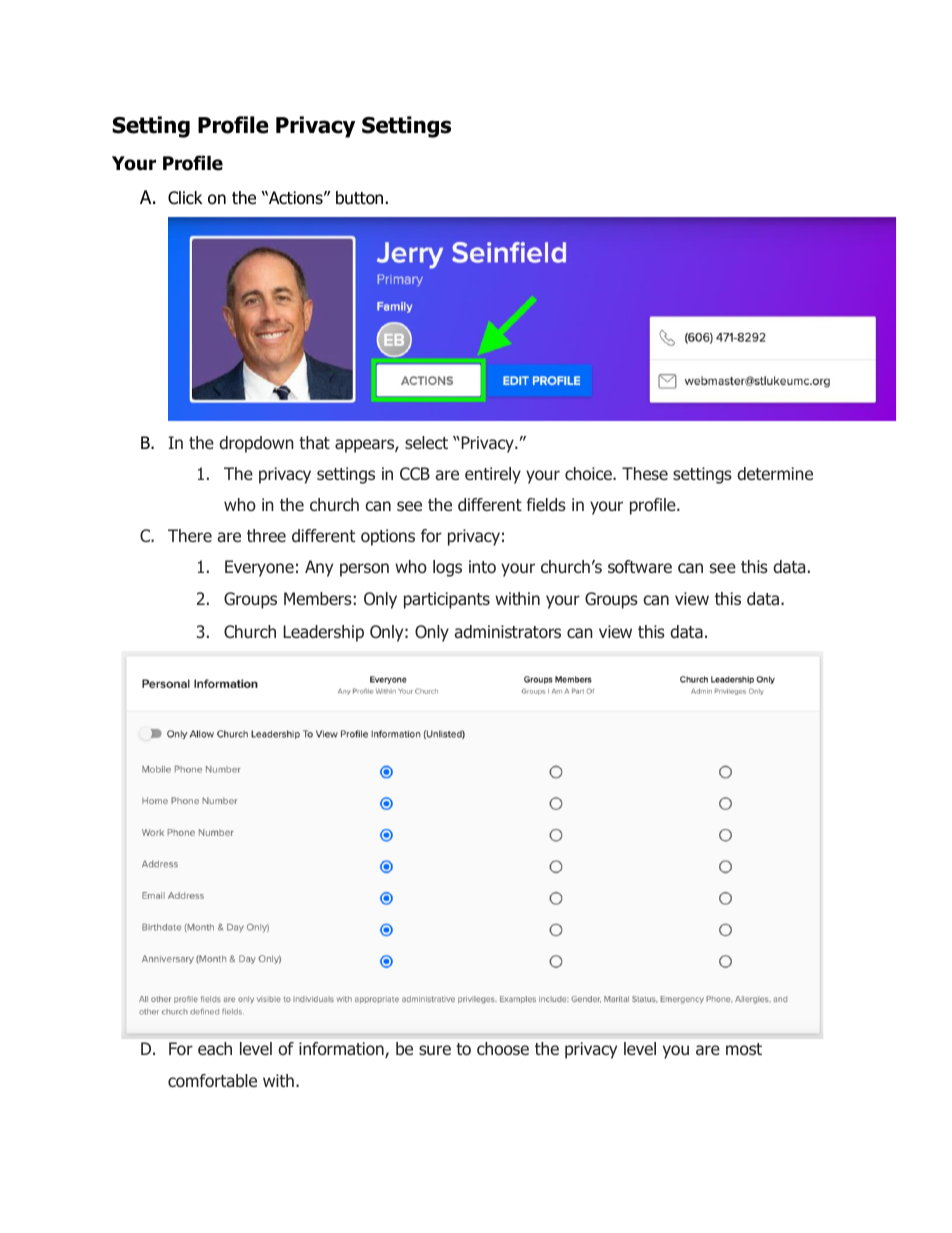 The height and width of the screenshot is (1233, 952). What do you see at coordinates (212, 1081) in the screenshot?
I see `comfortable` at bounding box center [212, 1081].
